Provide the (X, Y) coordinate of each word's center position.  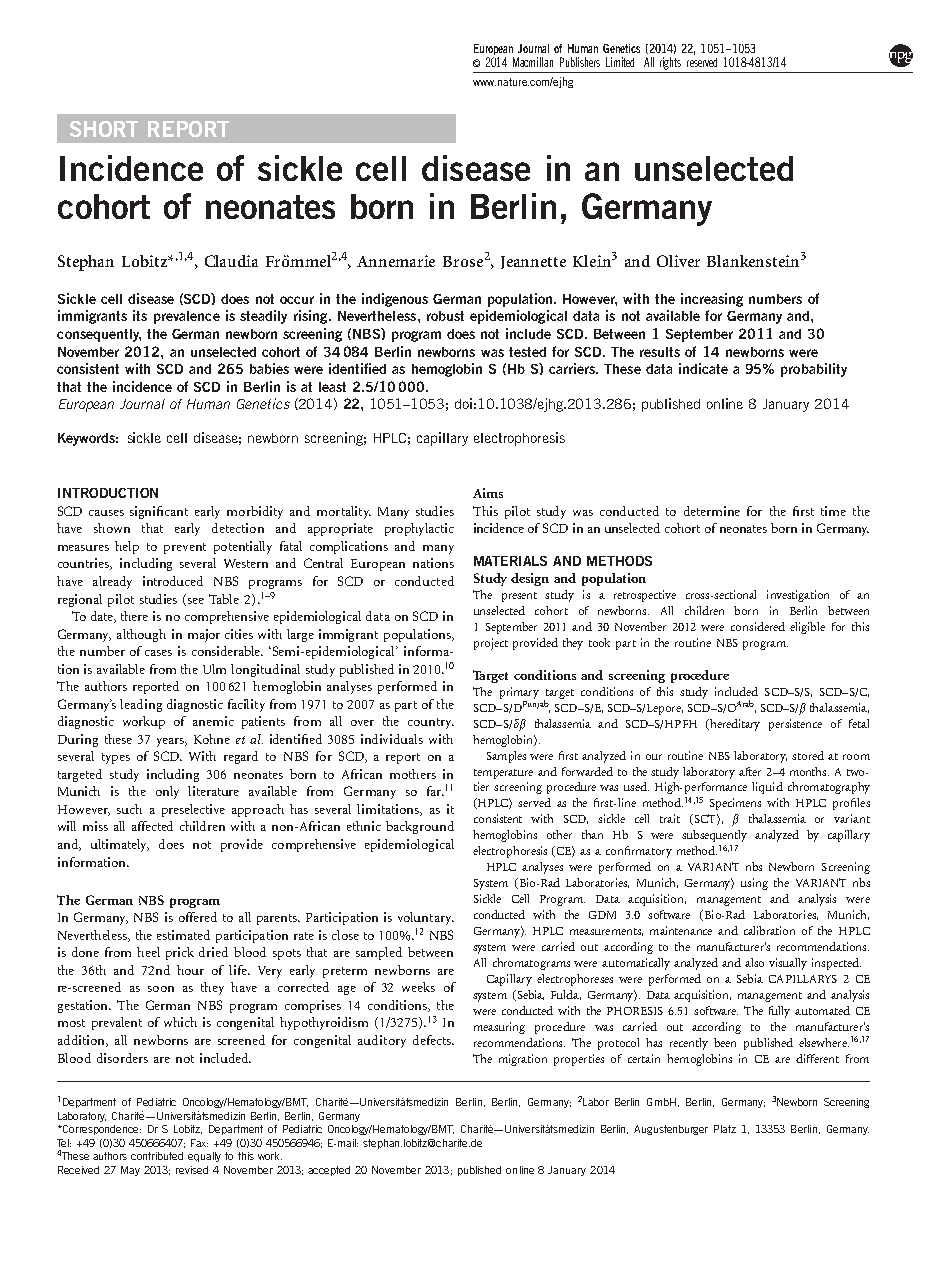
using (754, 884)
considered (758, 626)
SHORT (104, 129)
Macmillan (533, 62)
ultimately (120, 845)
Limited (620, 62)
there (134, 616)
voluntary (426, 918)
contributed (157, 1156)
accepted (329, 1171)
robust (445, 316)
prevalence (187, 317)
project (491, 644)
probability (814, 370)
